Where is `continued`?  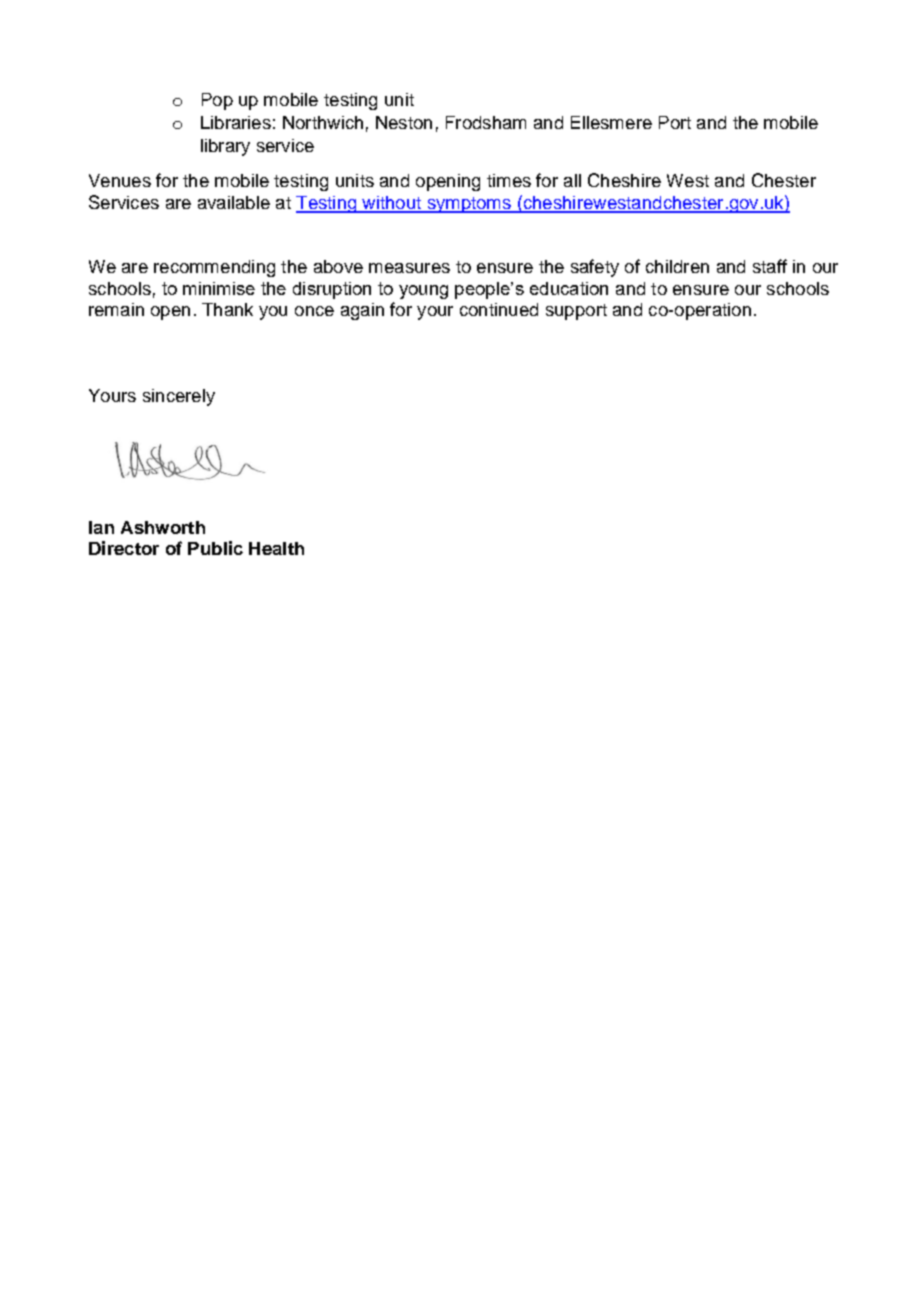
continued is located at coordinates (499, 309).
